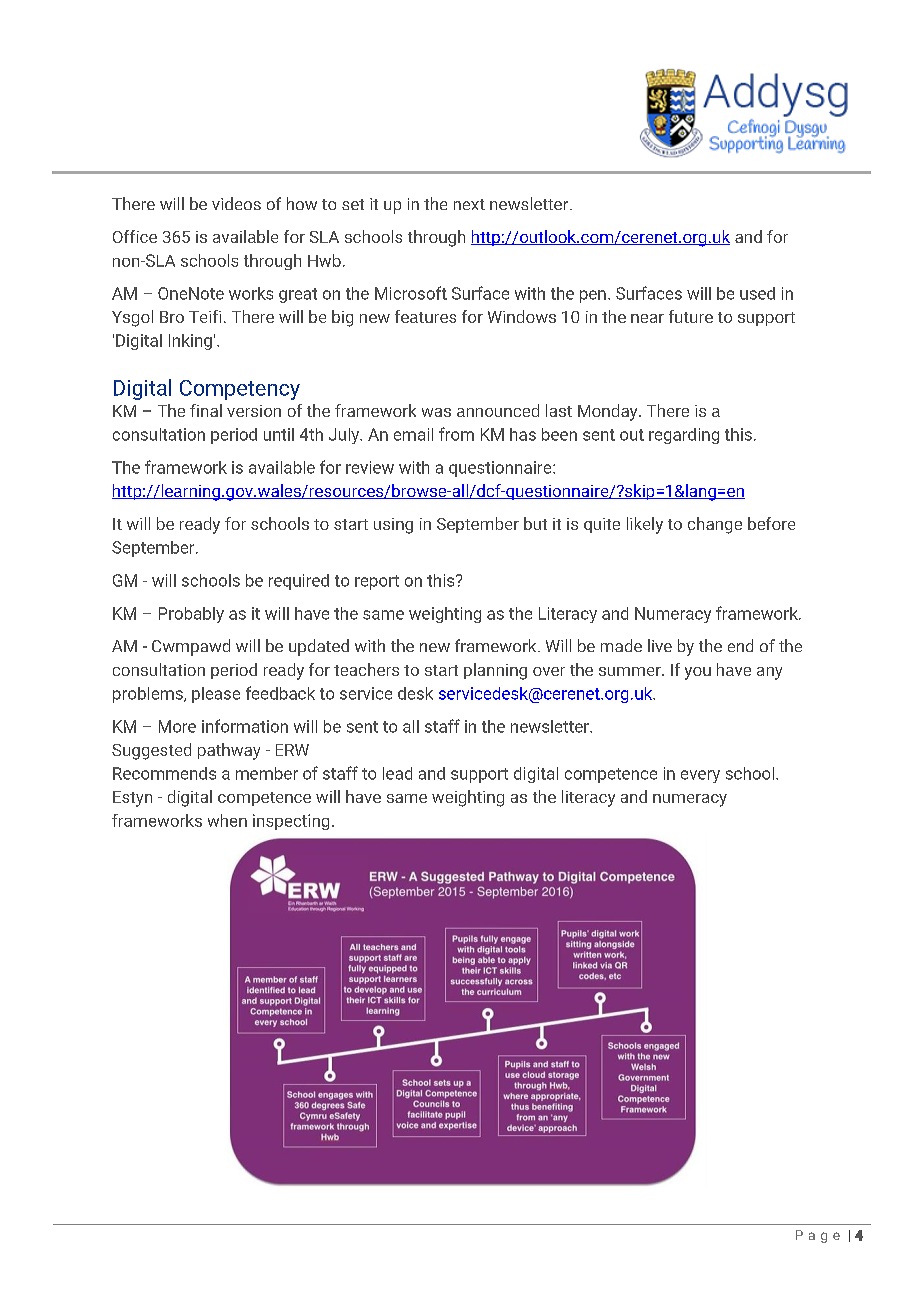  What do you see at coordinates (240, 390) in the screenshot?
I see `Competency` at bounding box center [240, 390].
